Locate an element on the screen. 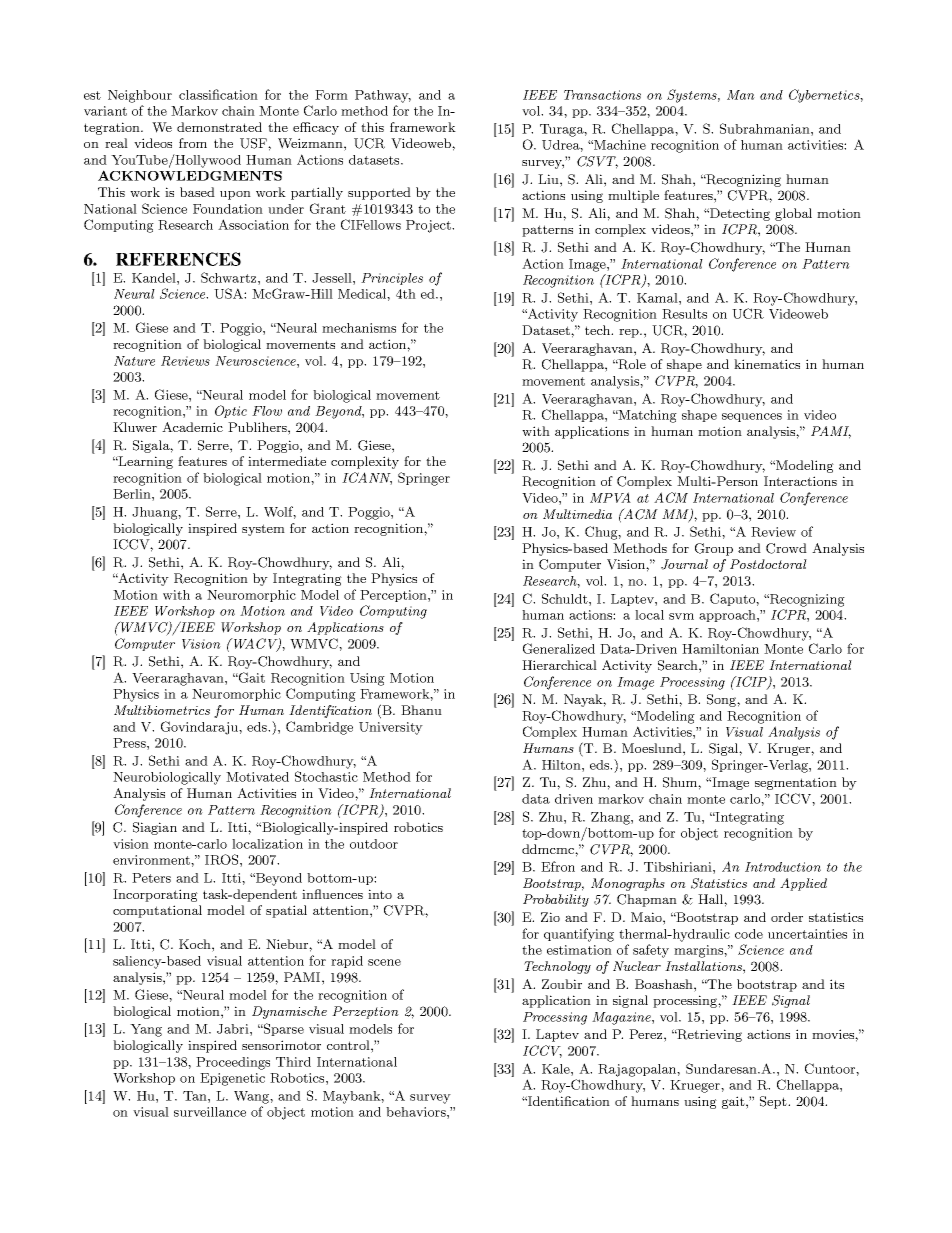  Cambridge is located at coordinates (319, 728).
